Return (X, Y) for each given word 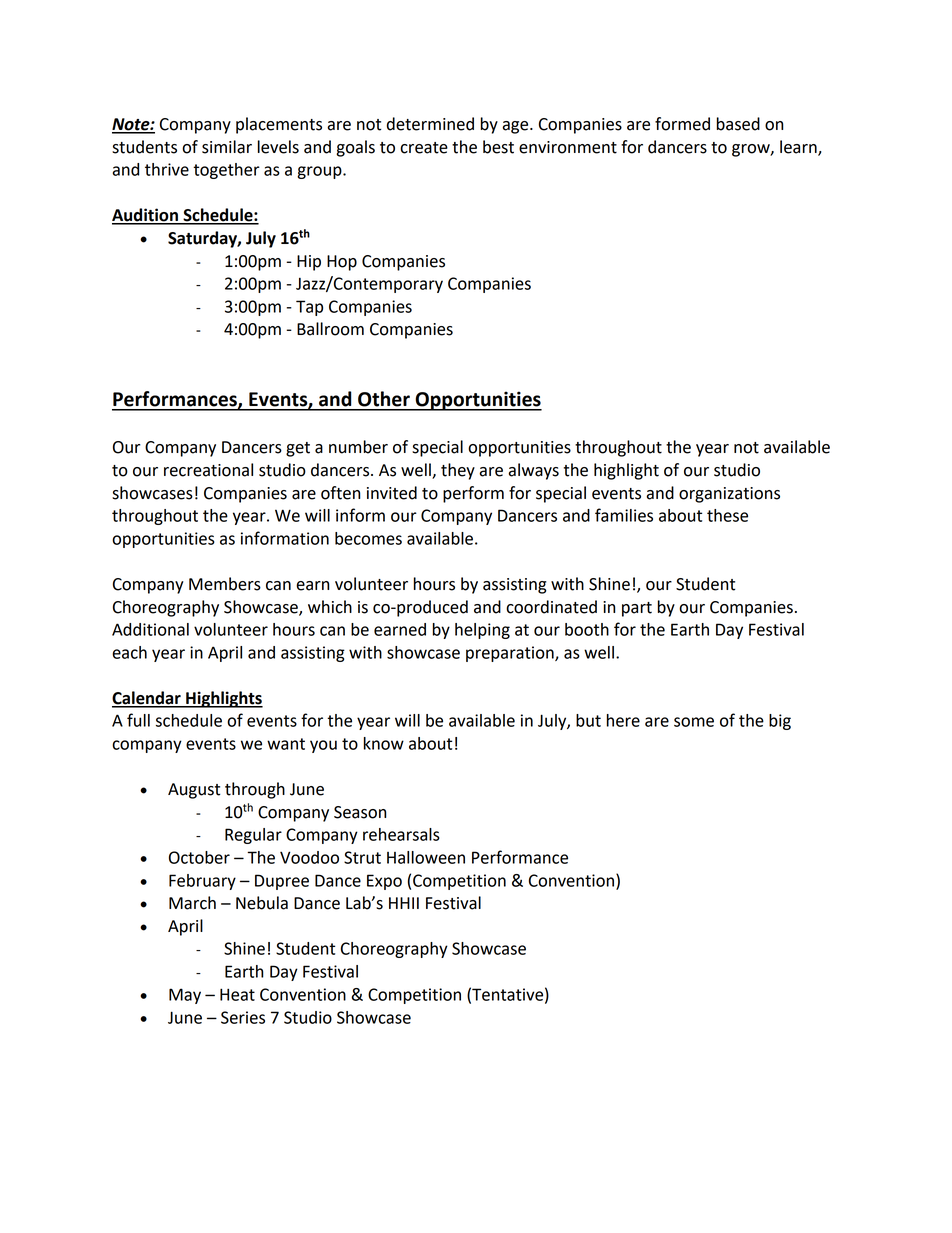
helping (482, 631)
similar (227, 147)
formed (682, 124)
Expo (384, 882)
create (424, 148)
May (185, 996)
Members (225, 584)
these (727, 515)
